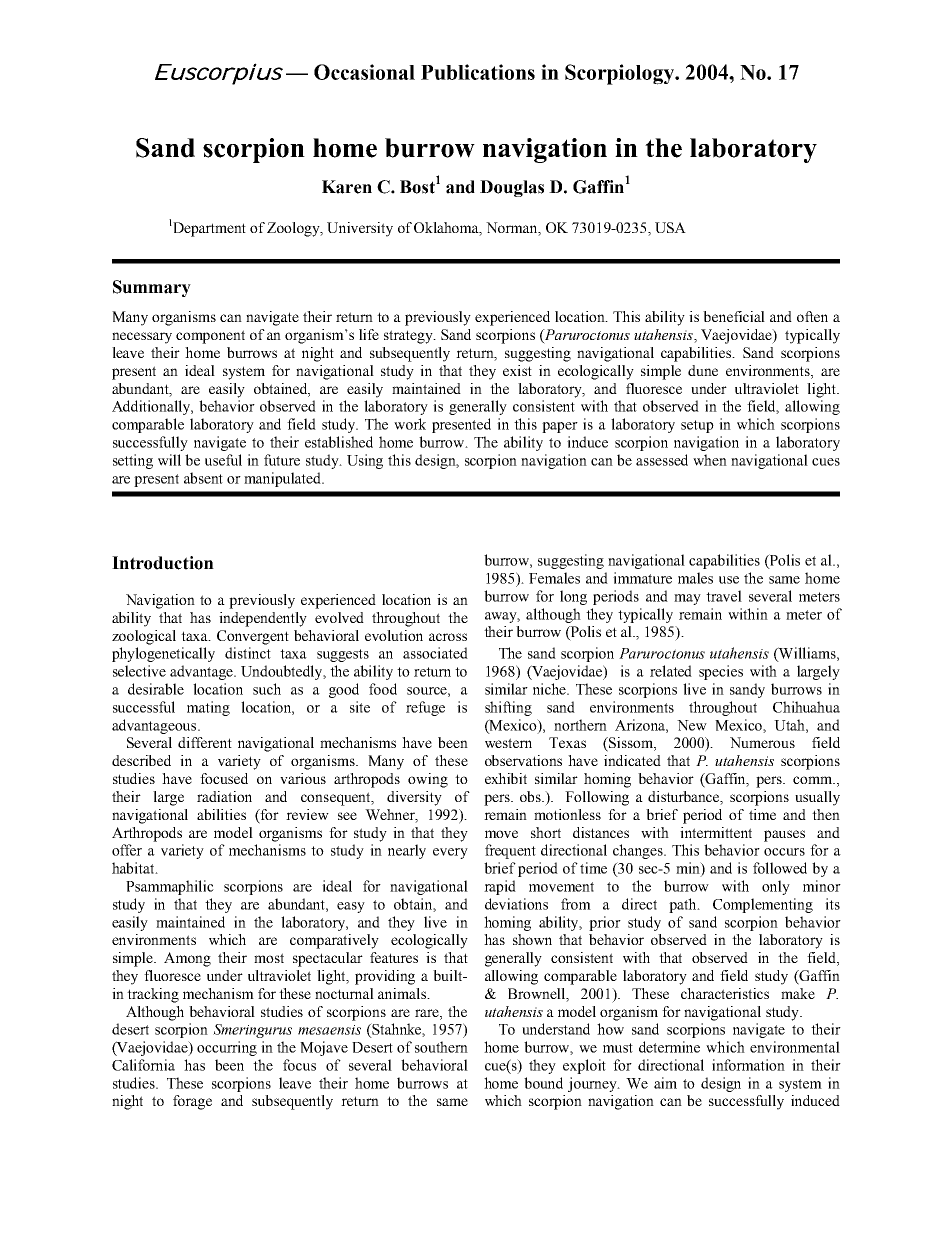 The image size is (952, 1233). Describe the element at coordinates (208, 708) in the image. I see `mating` at that location.
